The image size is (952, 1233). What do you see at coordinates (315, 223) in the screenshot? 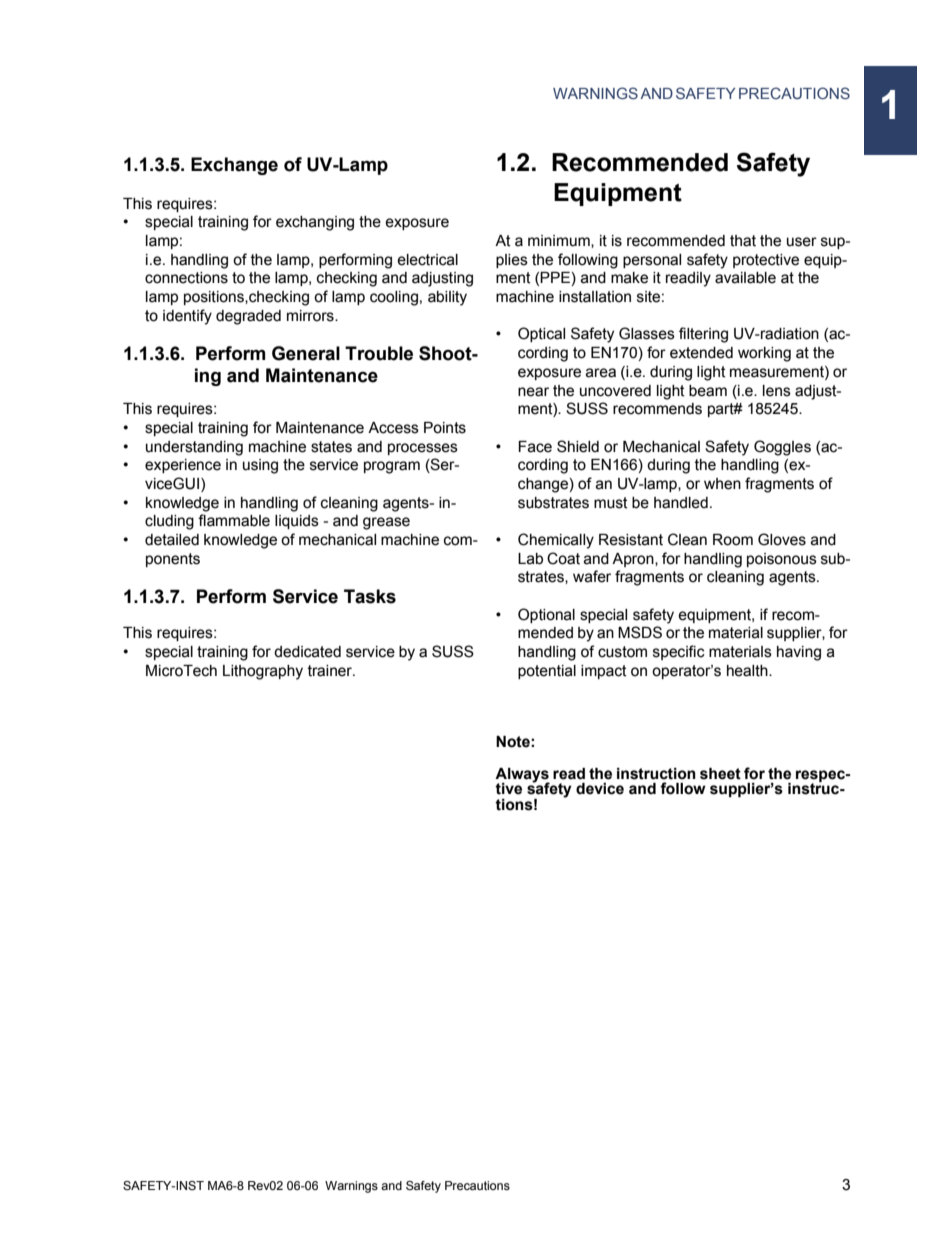
I see `exchanging` at bounding box center [315, 223].
